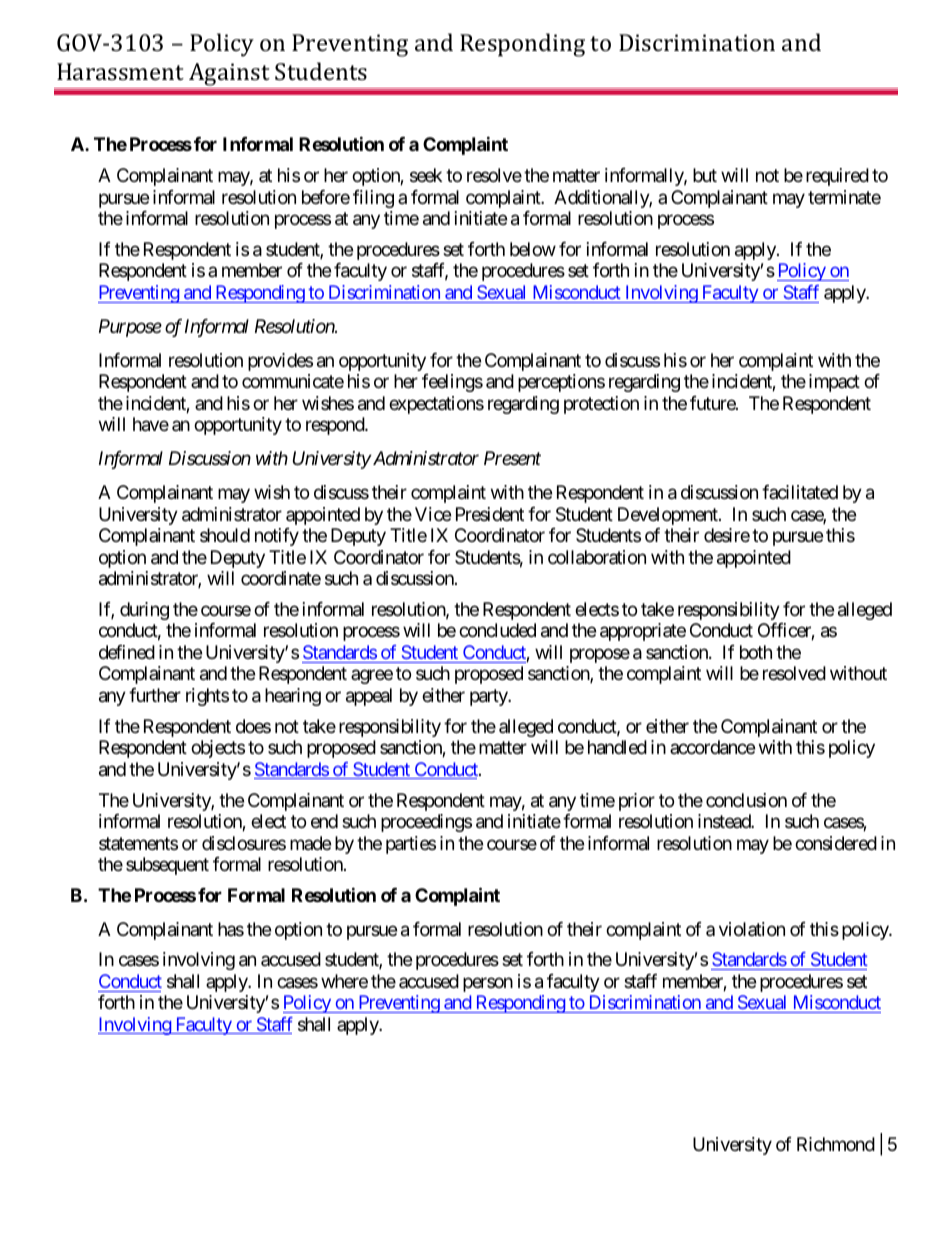  Describe the element at coordinates (713, 403) in the screenshot. I see `future` at that location.
